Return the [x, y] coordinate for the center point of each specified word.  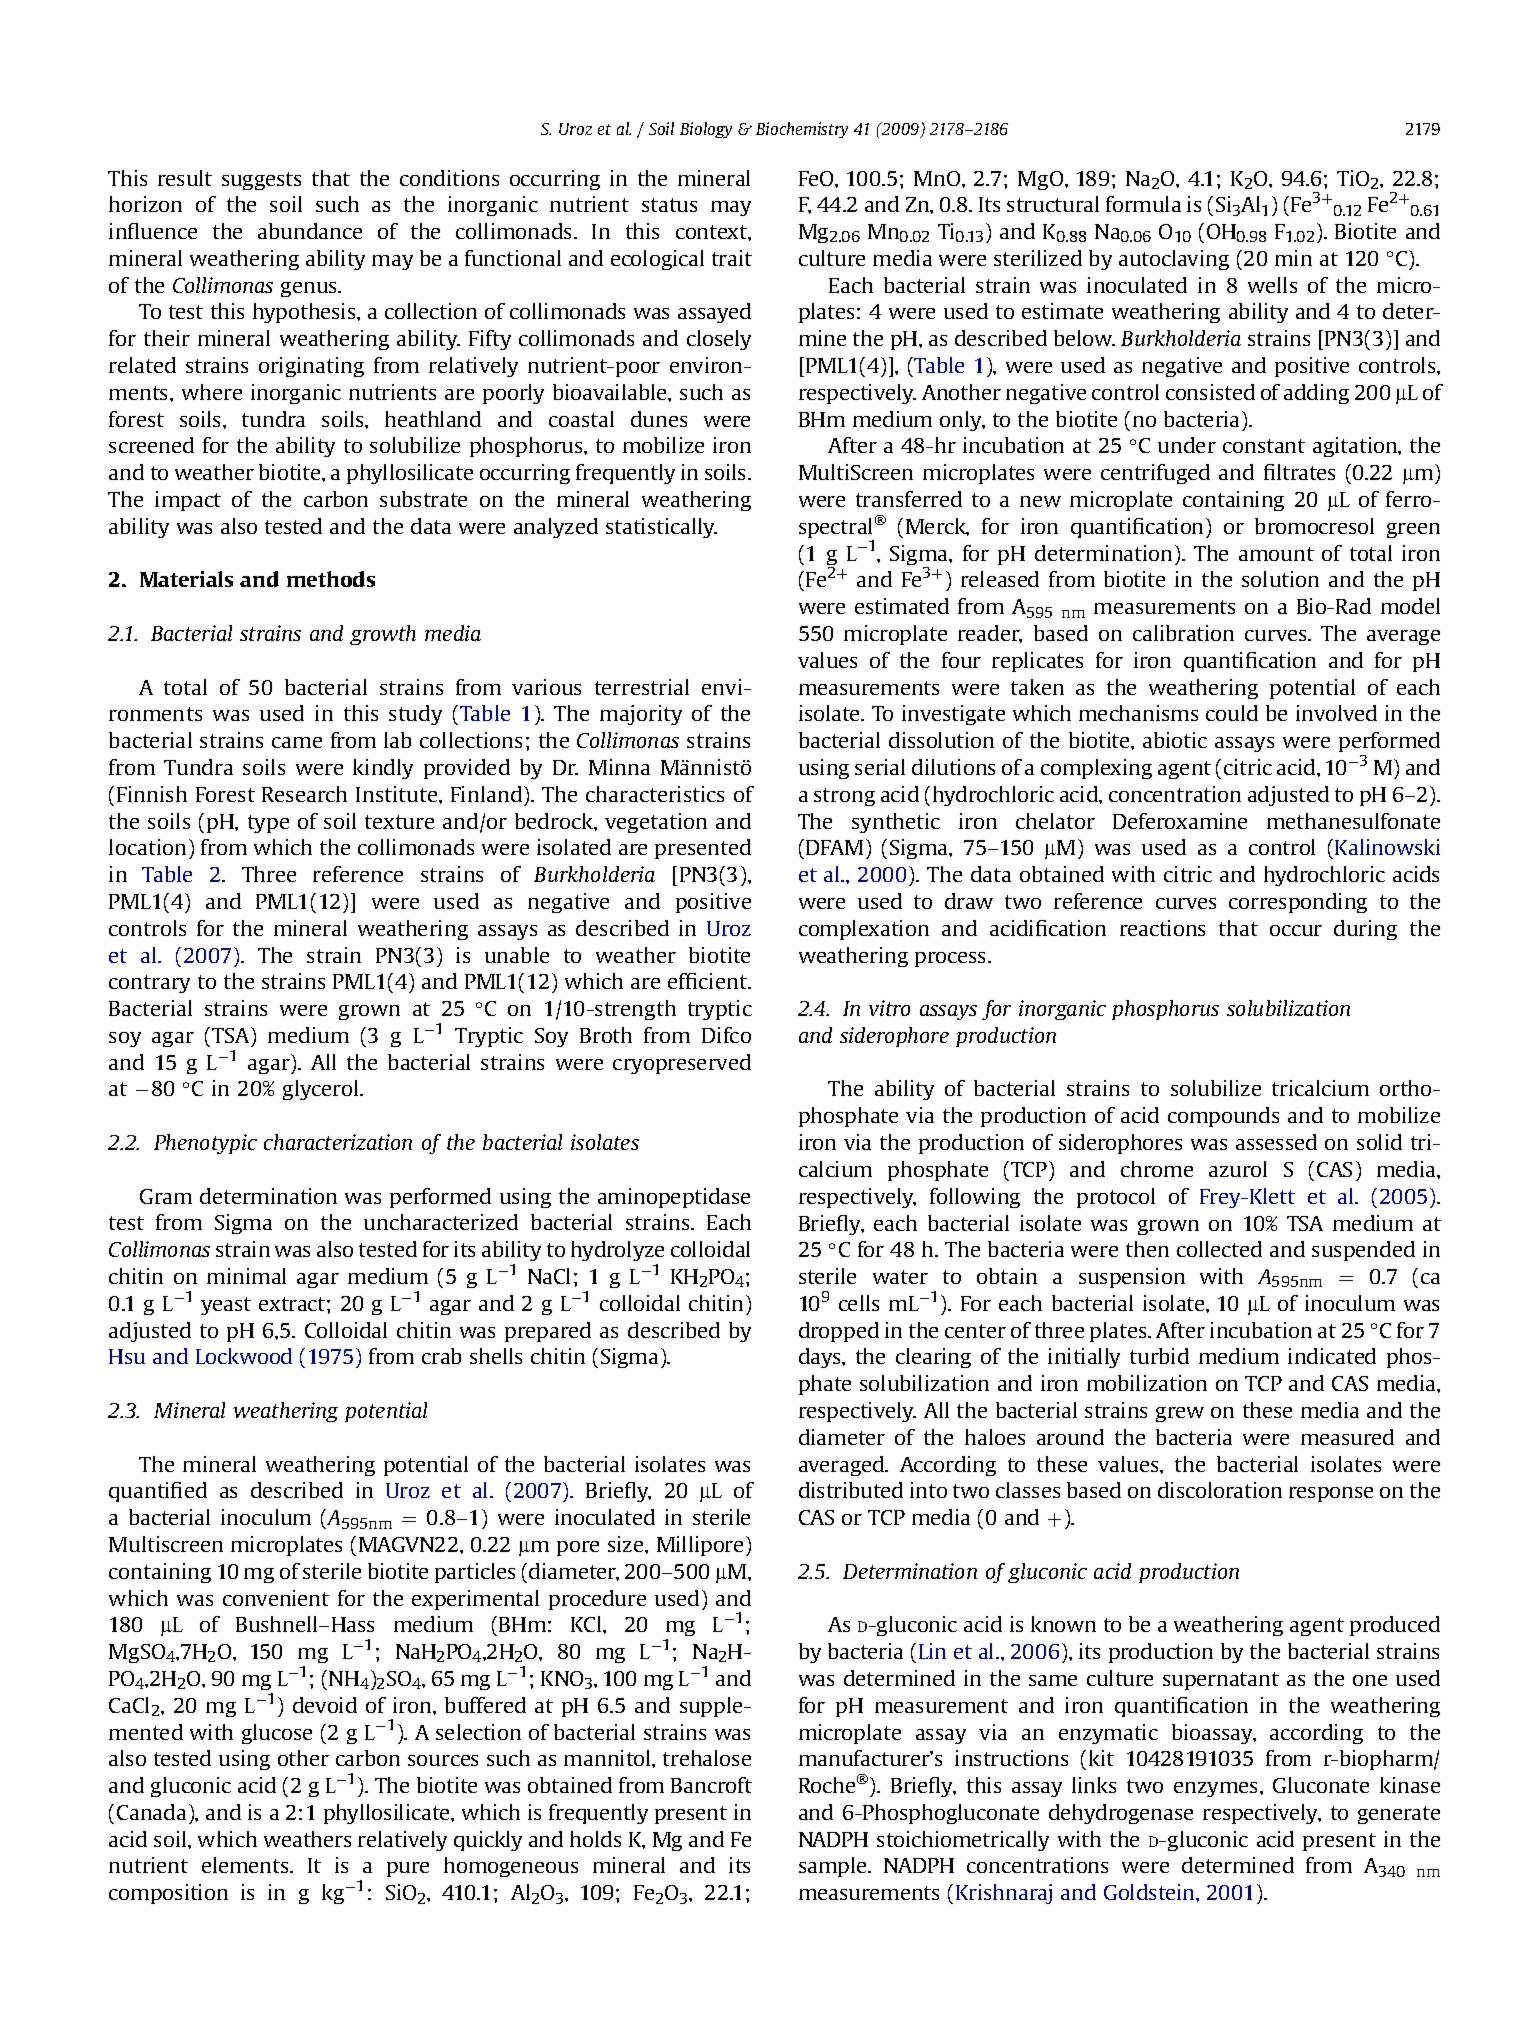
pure [408, 1869]
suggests [261, 181]
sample [834, 1867]
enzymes [1217, 1789]
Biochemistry [802, 130]
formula [1143, 204]
